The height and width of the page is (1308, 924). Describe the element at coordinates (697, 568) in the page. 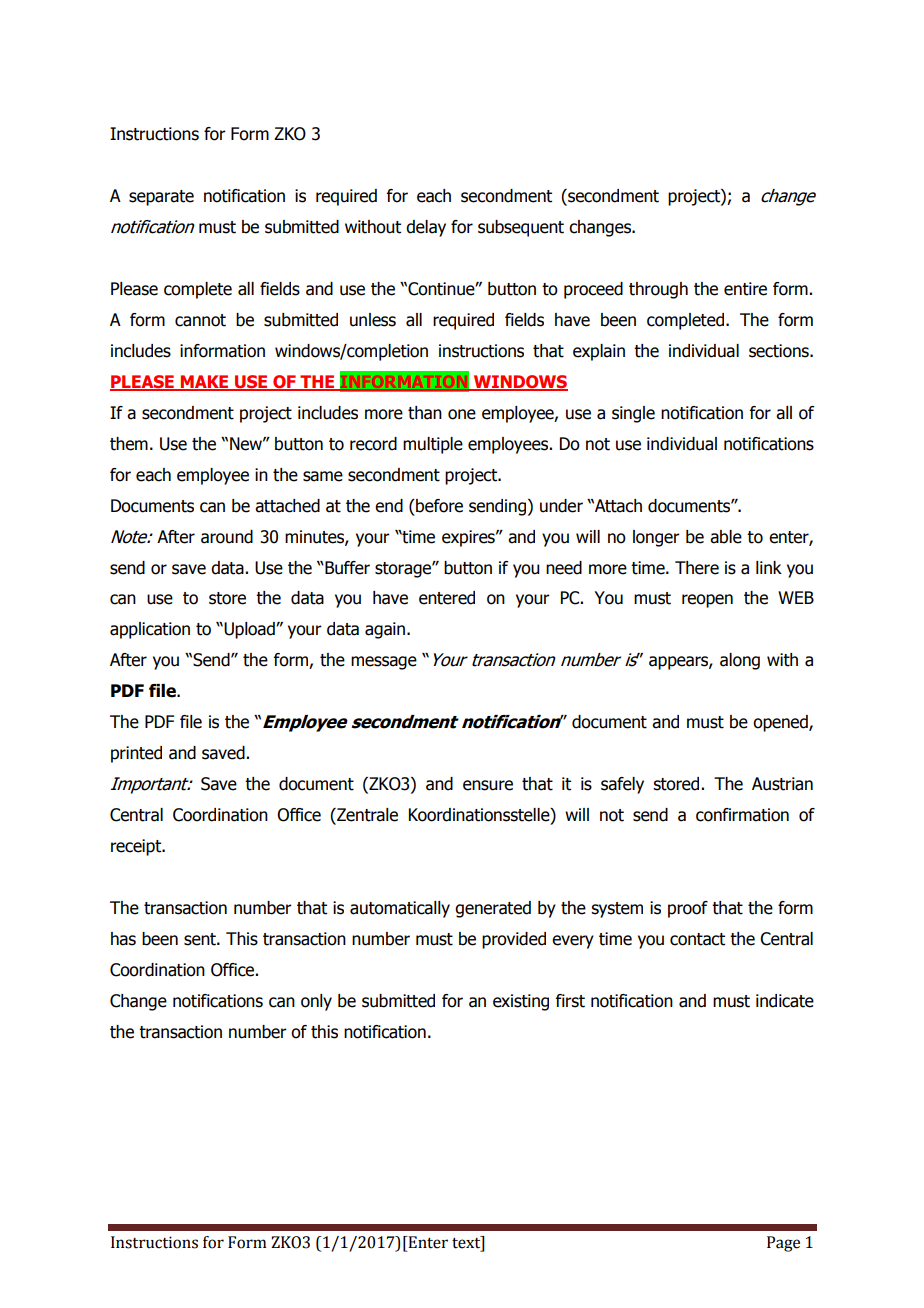

I see `There` at that location.
